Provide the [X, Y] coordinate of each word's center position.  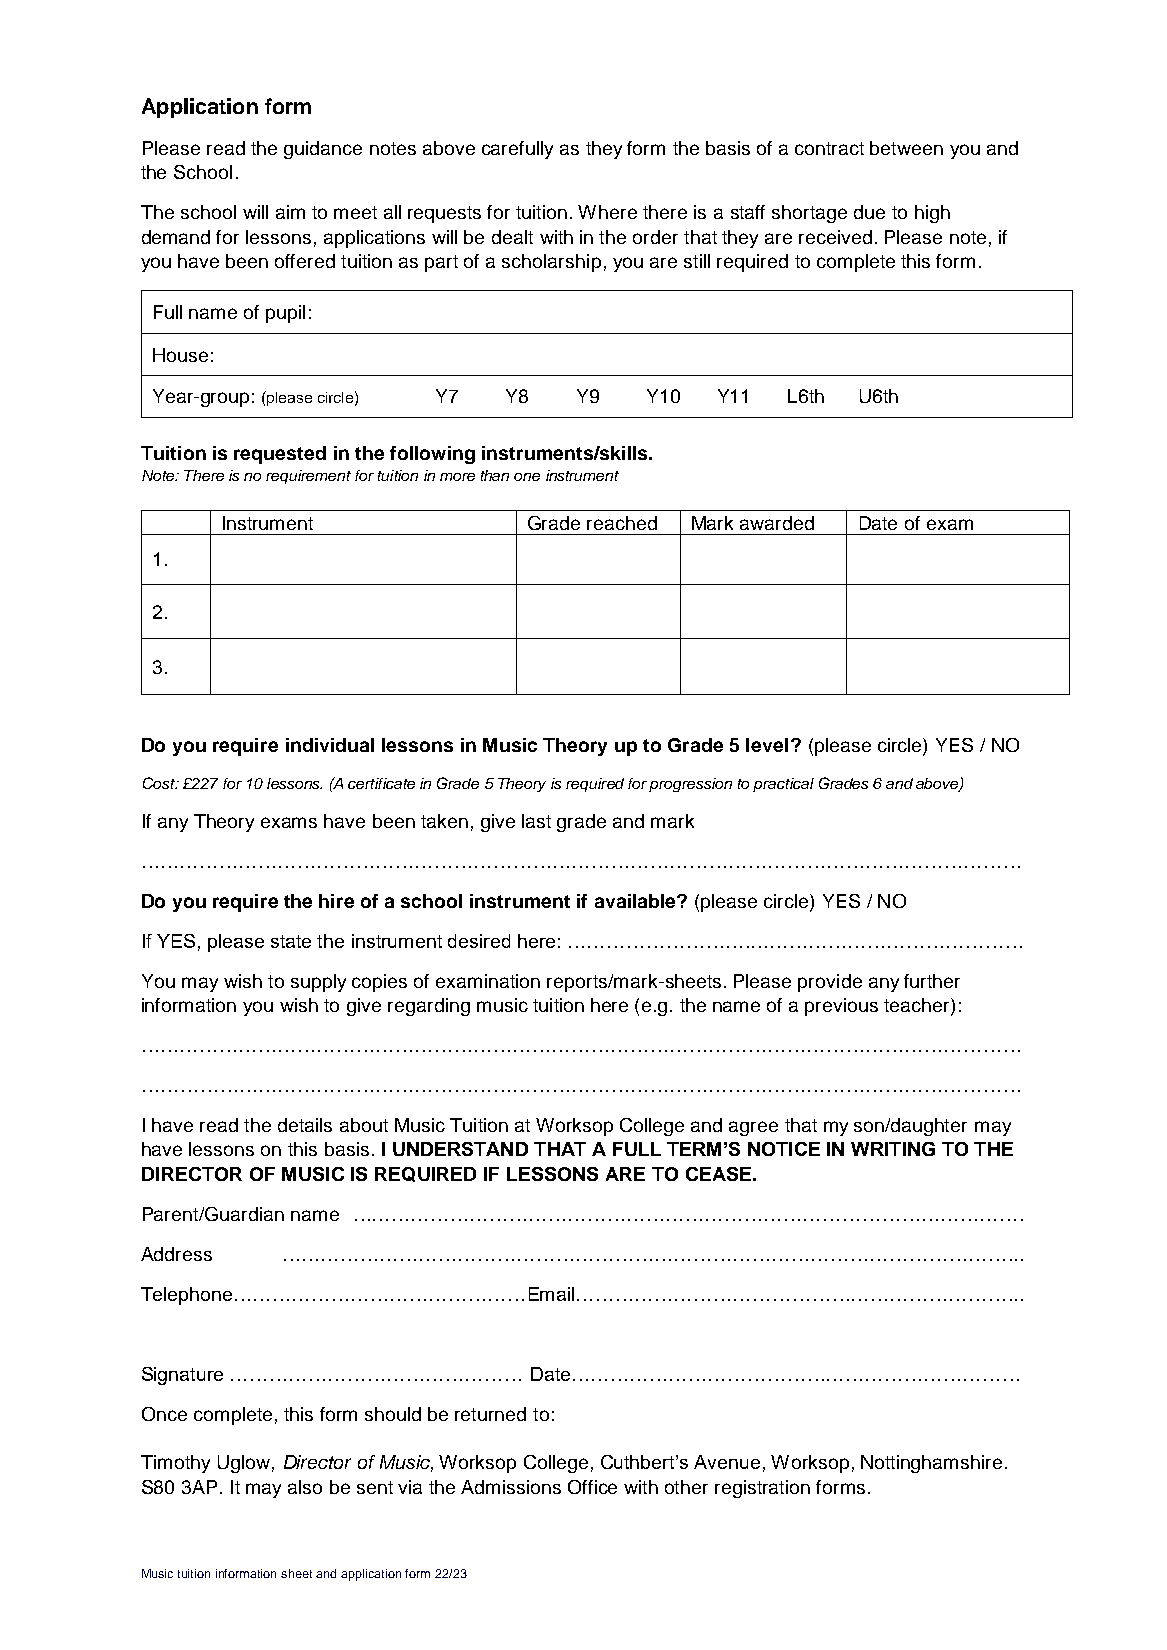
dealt [512, 237]
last [536, 821]
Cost [160, 783]
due [869, 212]
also [305, 1487]
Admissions [511, 1487]
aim [290, 212]
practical [783, 785]
